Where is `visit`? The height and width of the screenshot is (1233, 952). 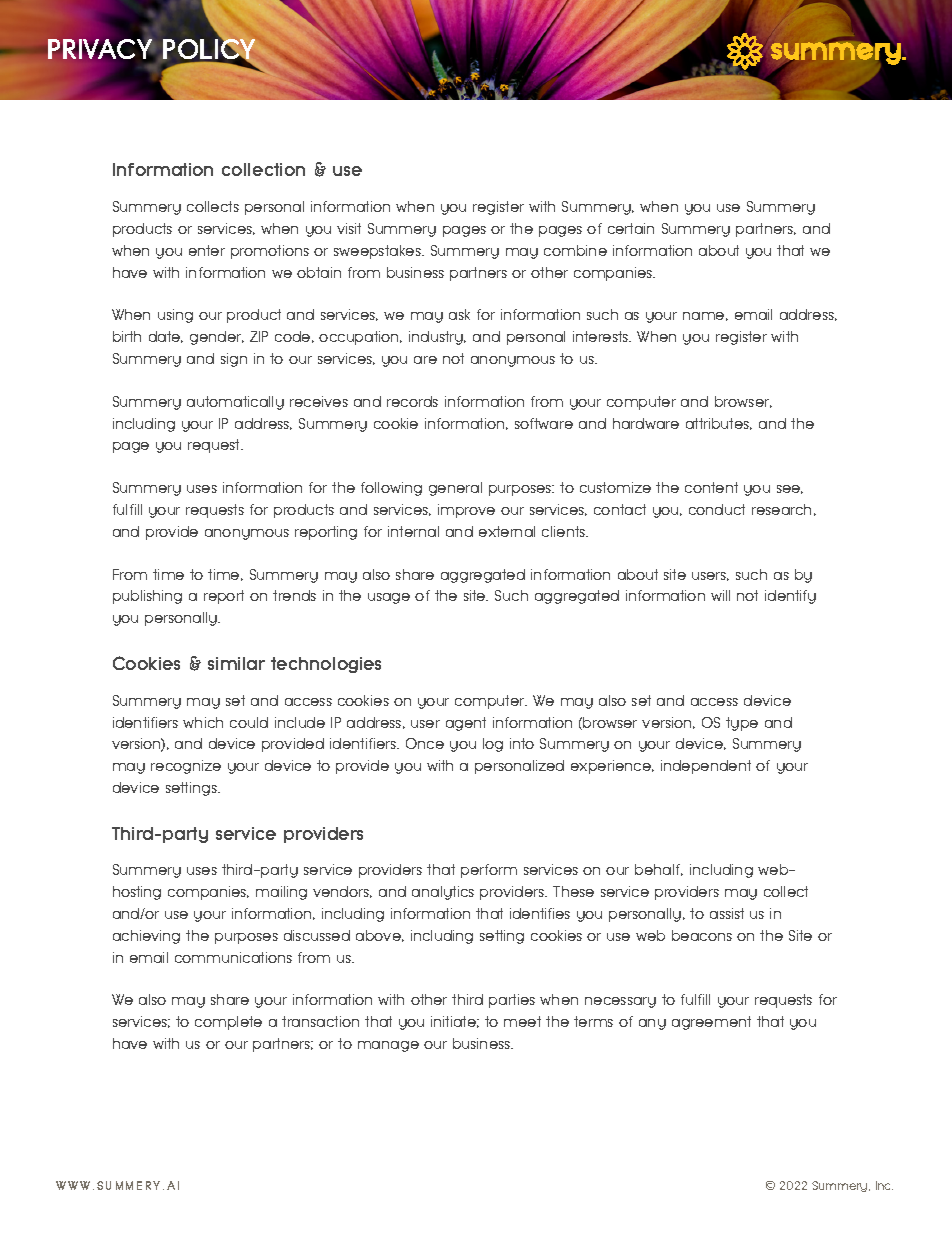
visit is located at coordinates (349, 228).
